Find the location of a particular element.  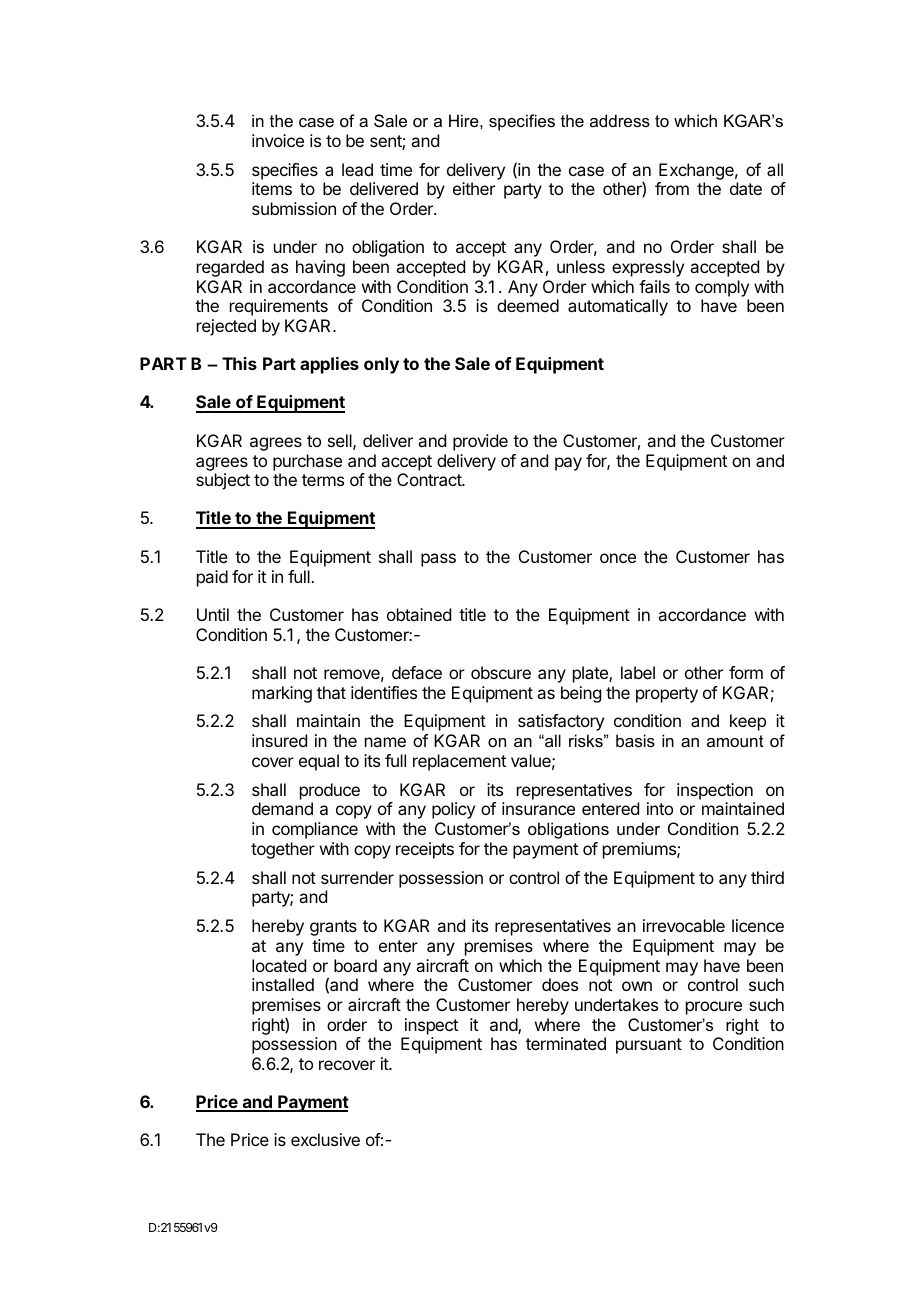

once is located at coordinates (618, 558).
